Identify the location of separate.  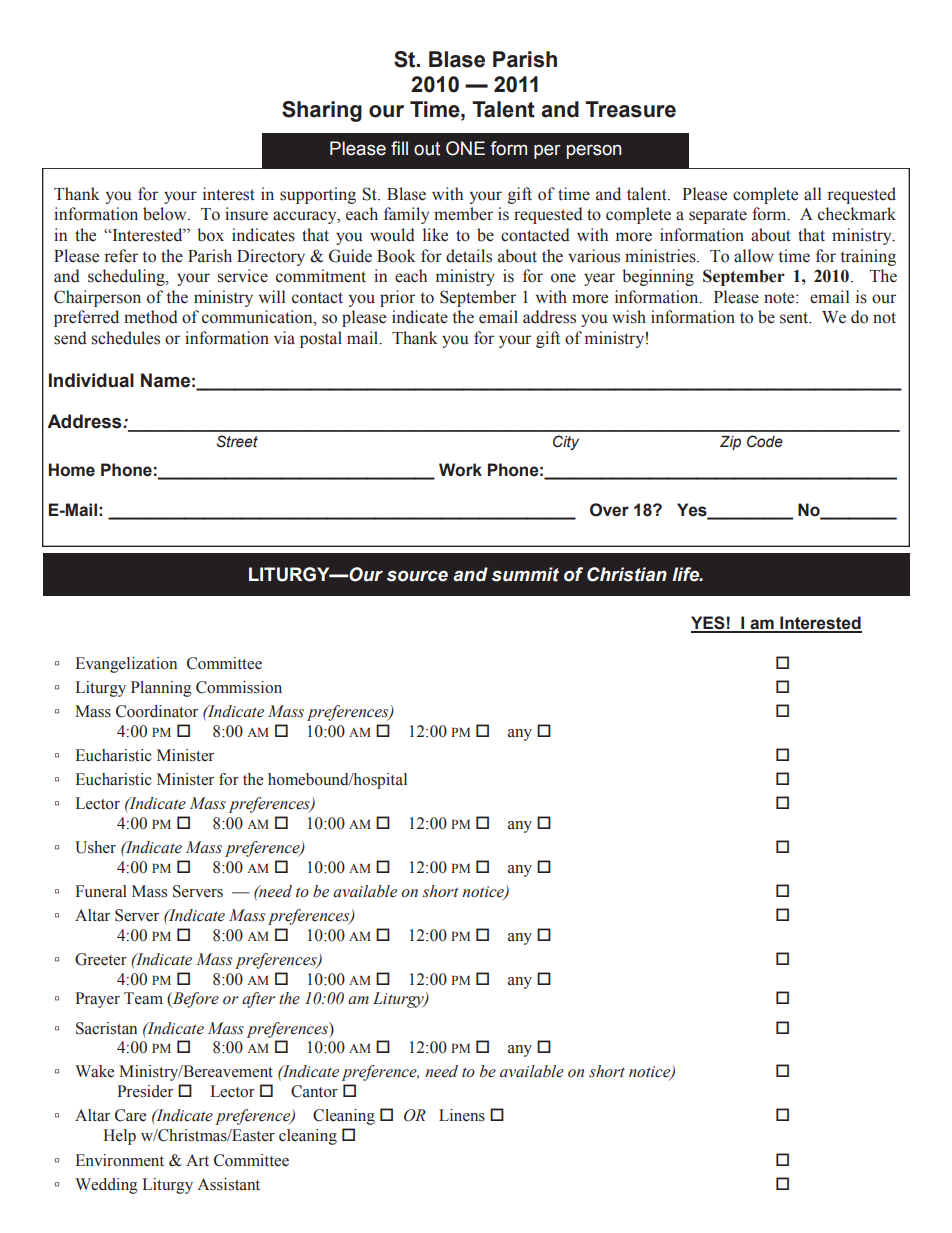
(718, 216).
